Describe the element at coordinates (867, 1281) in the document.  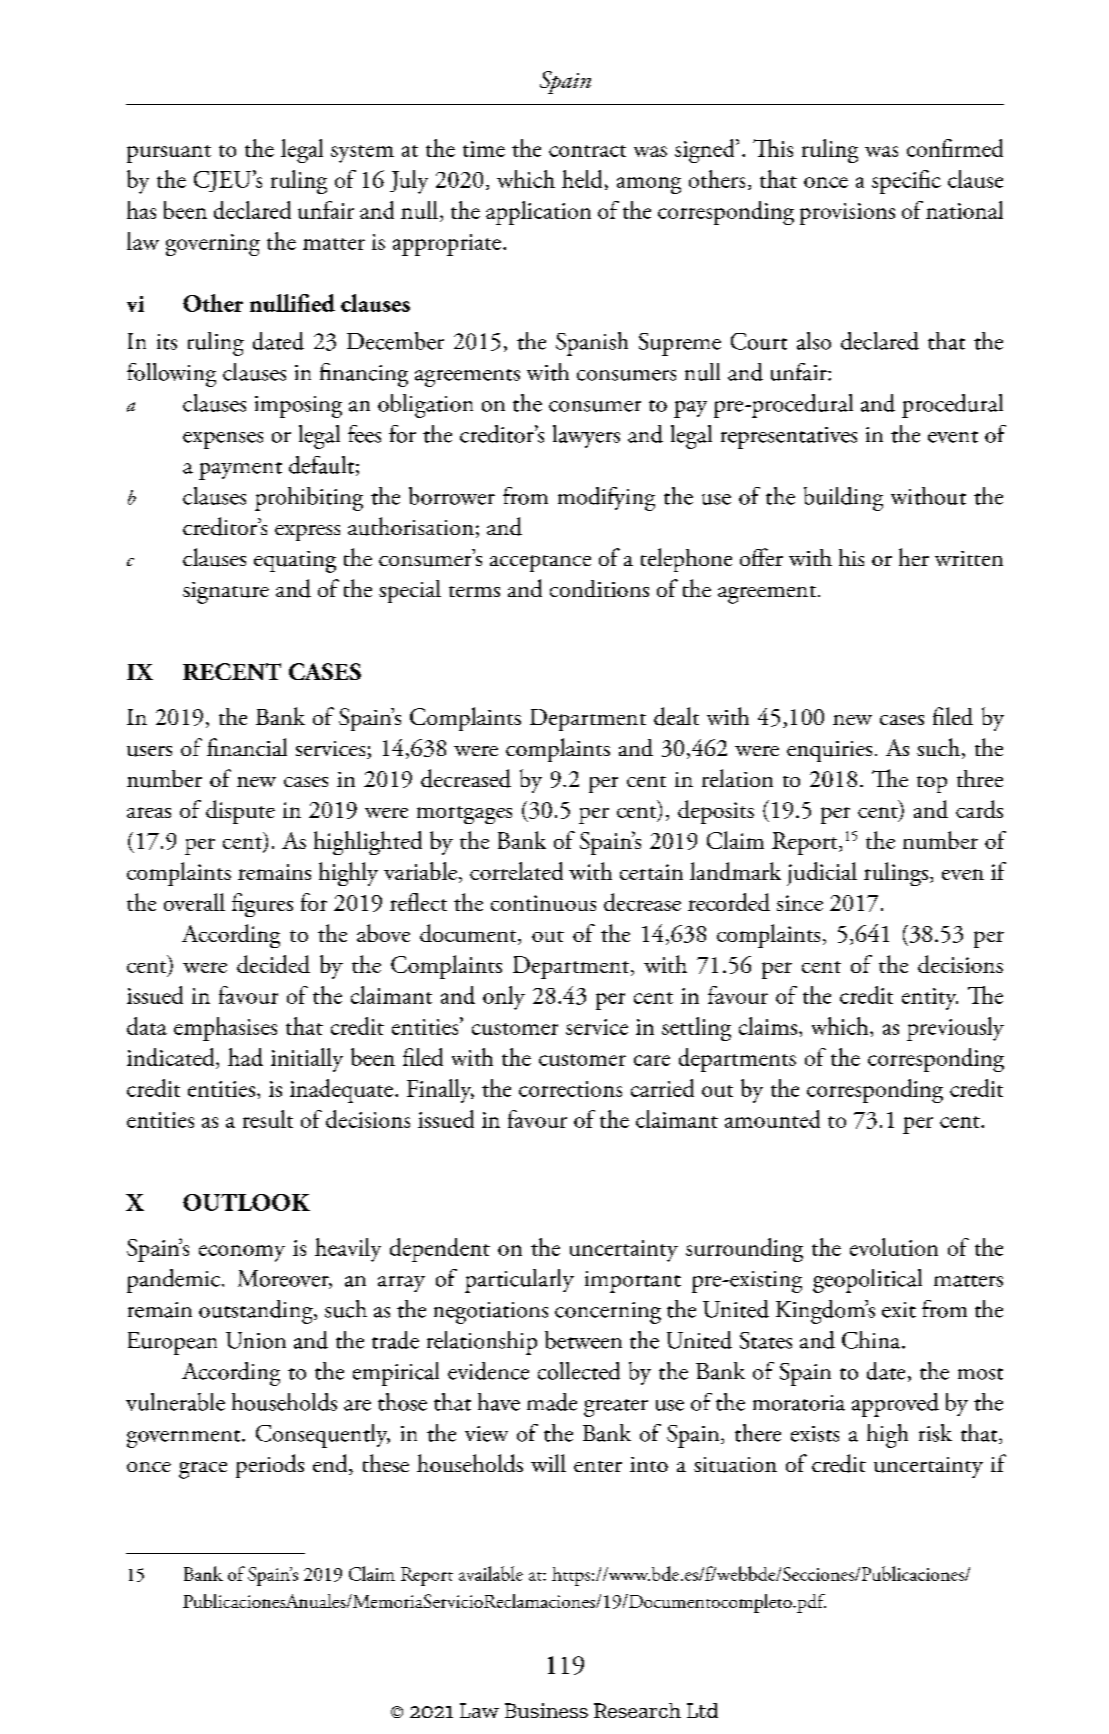
I see `geopolitical` at that location.
